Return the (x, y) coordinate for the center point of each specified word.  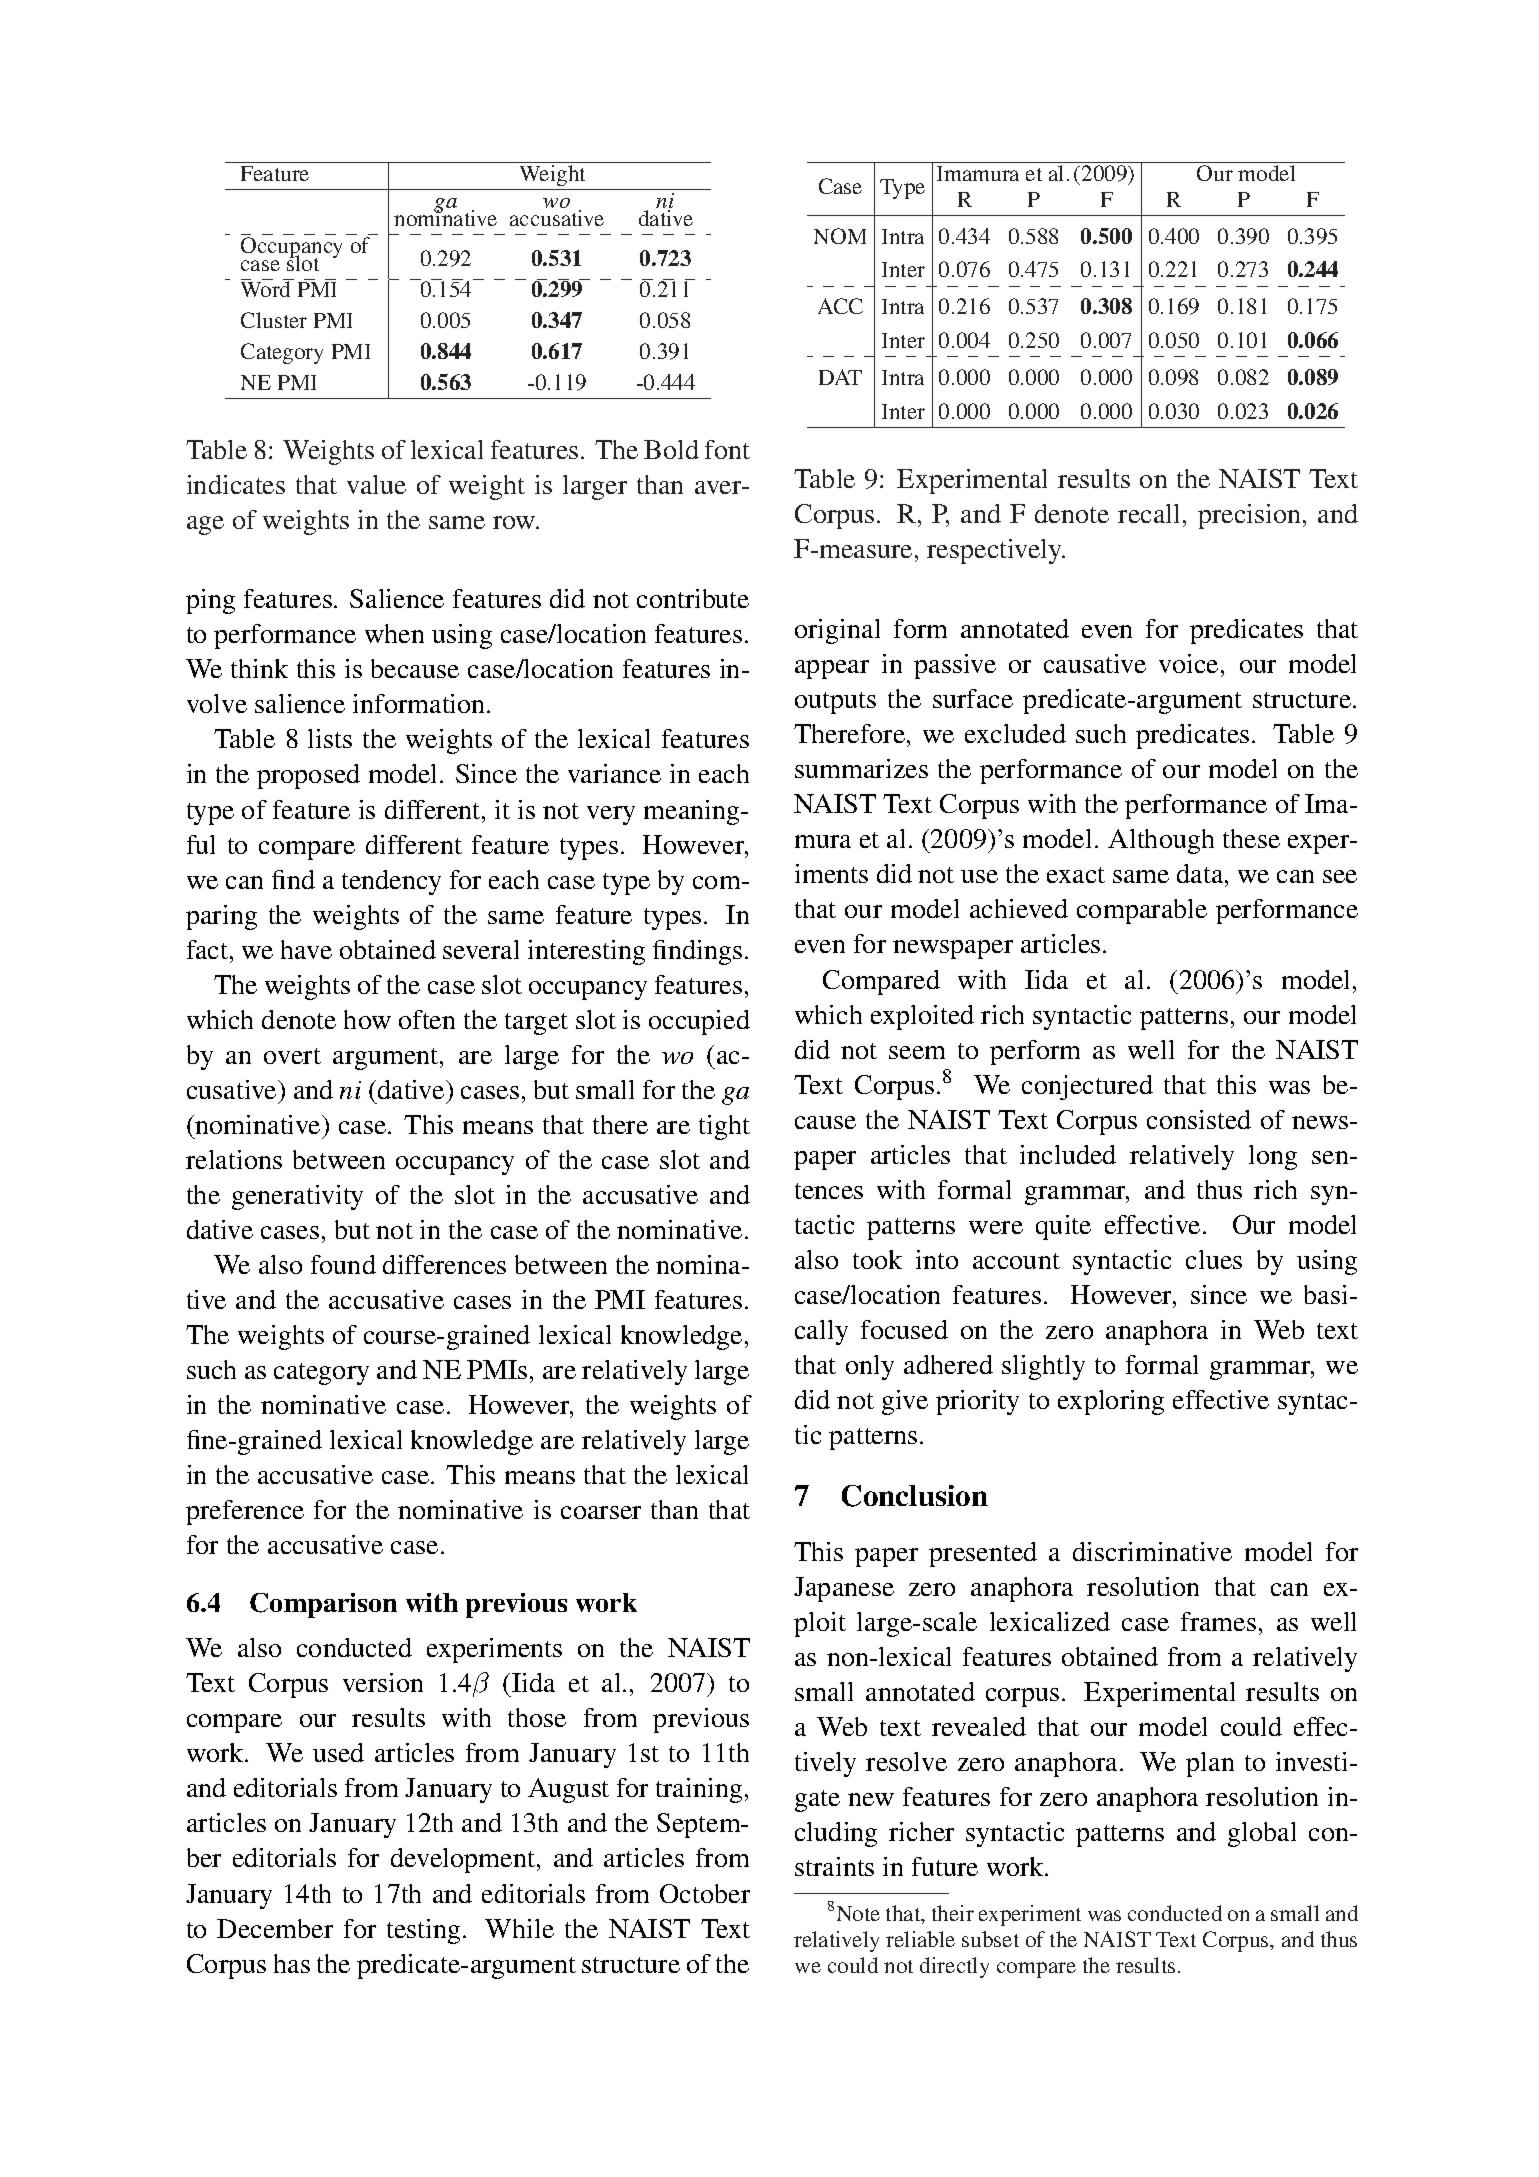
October (705, 1893)
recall (1148, 513)
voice (1188, 663)
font (727, 449)
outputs (835, 703)
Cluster (274, 320)
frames (1218, 1621)
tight (724, 1127)
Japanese (844, 1589)
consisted (1199, 1119)
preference (245, 1512)
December (275, 1928)
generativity (297, 1197)
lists (330, 738)
